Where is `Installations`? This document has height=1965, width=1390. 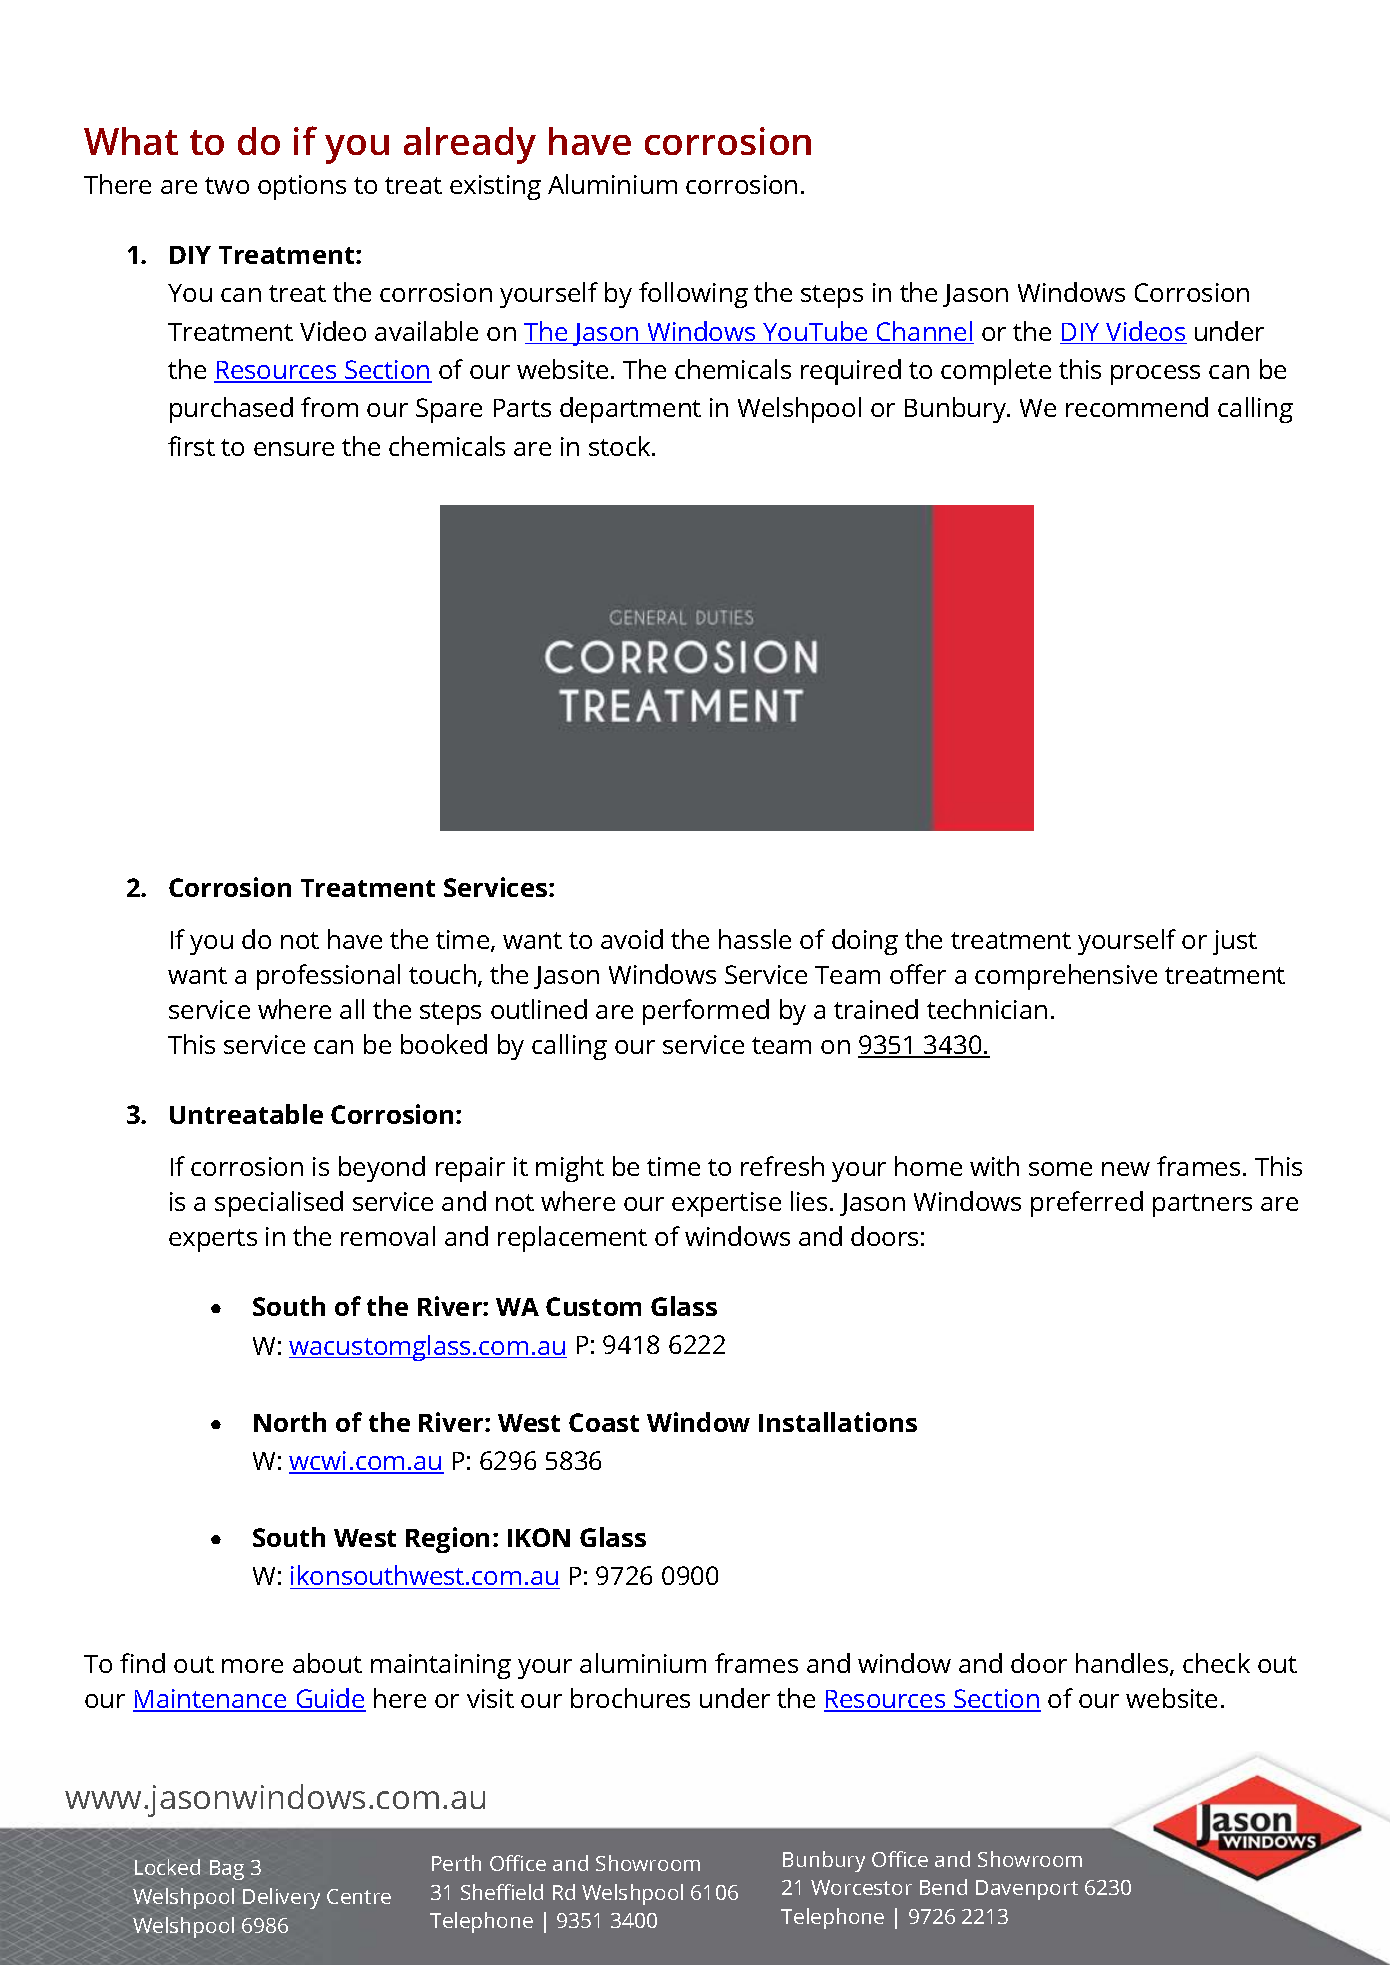 Installations is located at coordinates (838, 1422).
